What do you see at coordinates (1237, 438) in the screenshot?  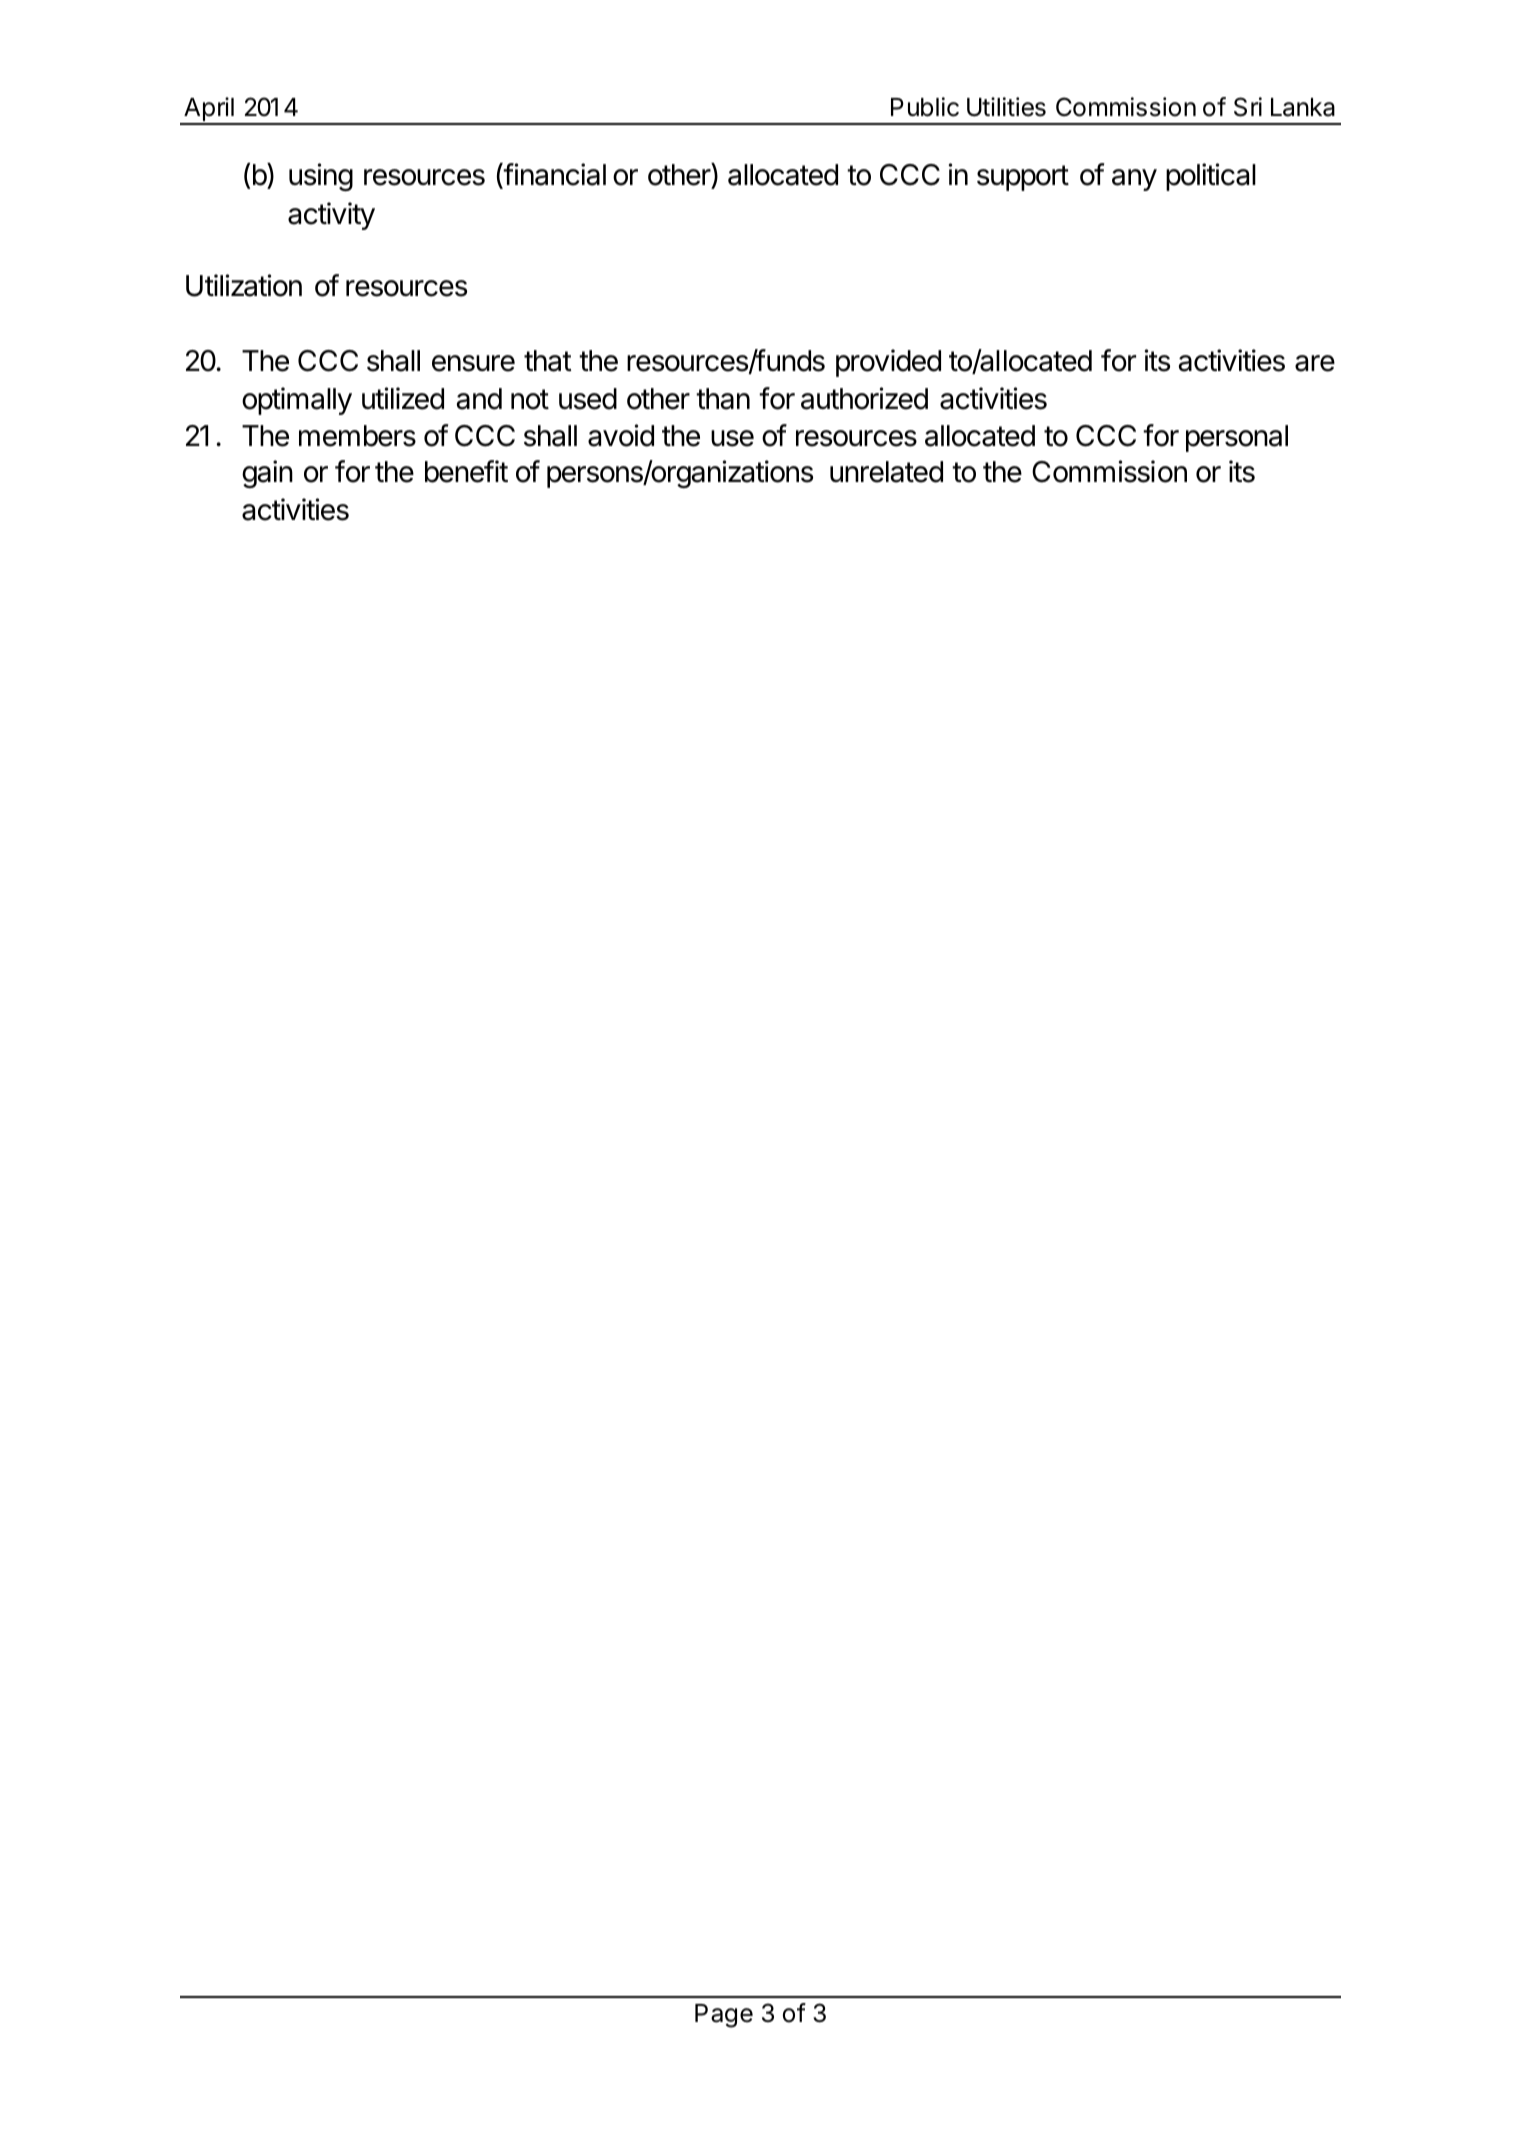 I see `personal` at bounding box center [1237, 438].
